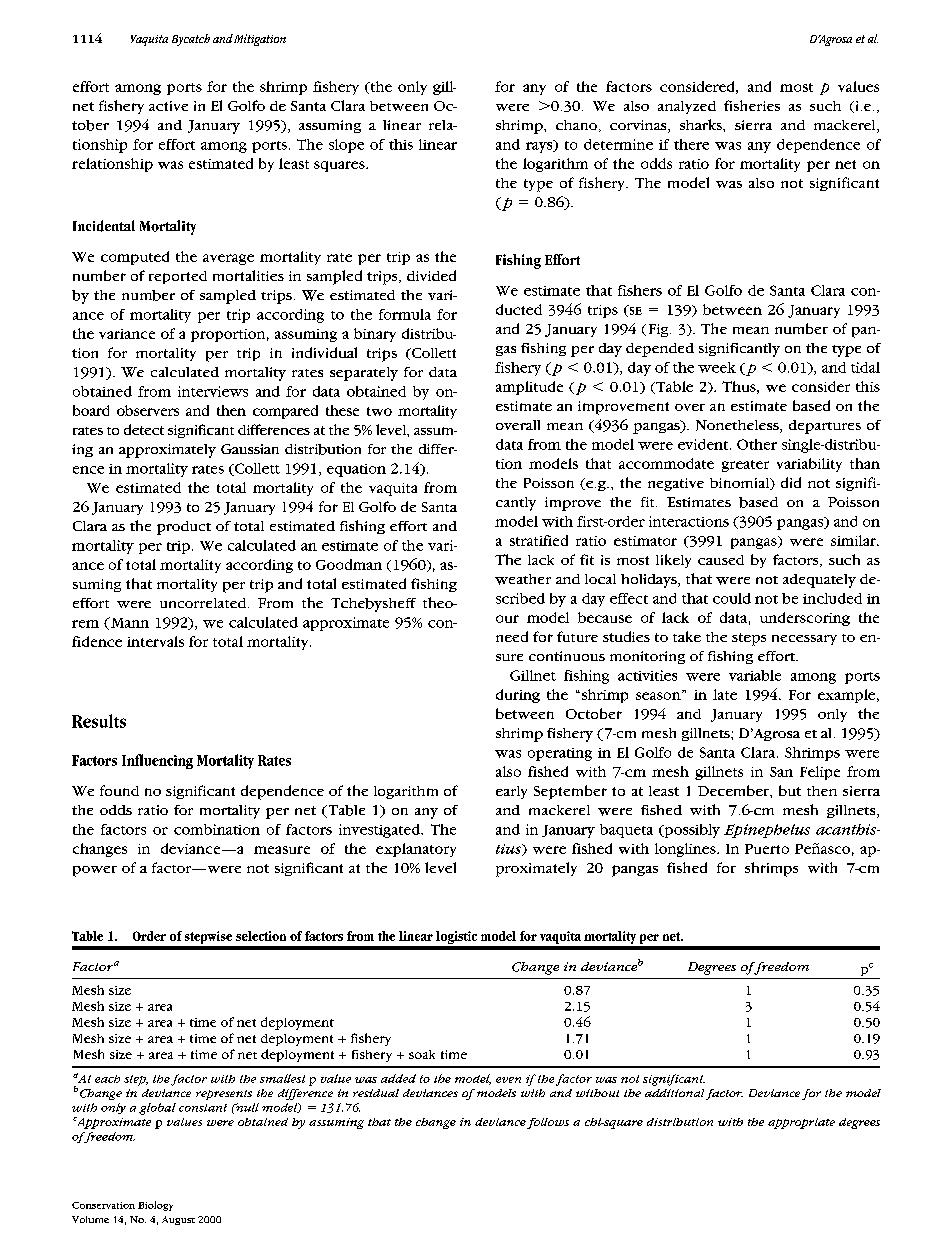  What do you see at coordinates (752, 105) in the screenshot?
I see `fisheries` at bounding box center [752, 105].
